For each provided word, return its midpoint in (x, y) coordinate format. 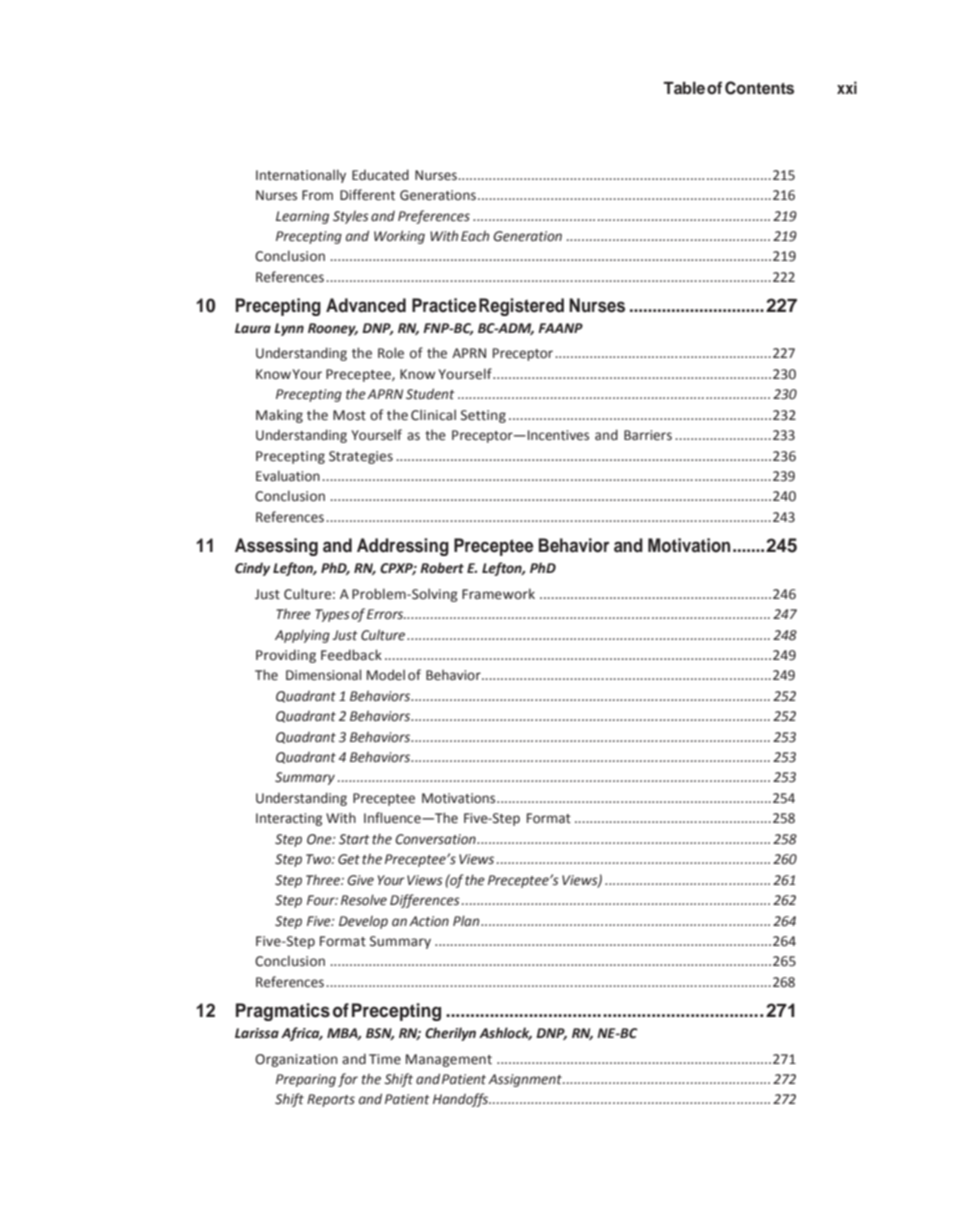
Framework (498, 594)
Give (360, 880)
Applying (302, 636)
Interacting (289, 819)
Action (429, 921)
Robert (442, 568)
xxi (847, 87)
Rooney (333, 329)
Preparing (306, 1080)
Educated (380, 175)
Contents (759, 88)
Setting (483, 416)
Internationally (301, 176)
